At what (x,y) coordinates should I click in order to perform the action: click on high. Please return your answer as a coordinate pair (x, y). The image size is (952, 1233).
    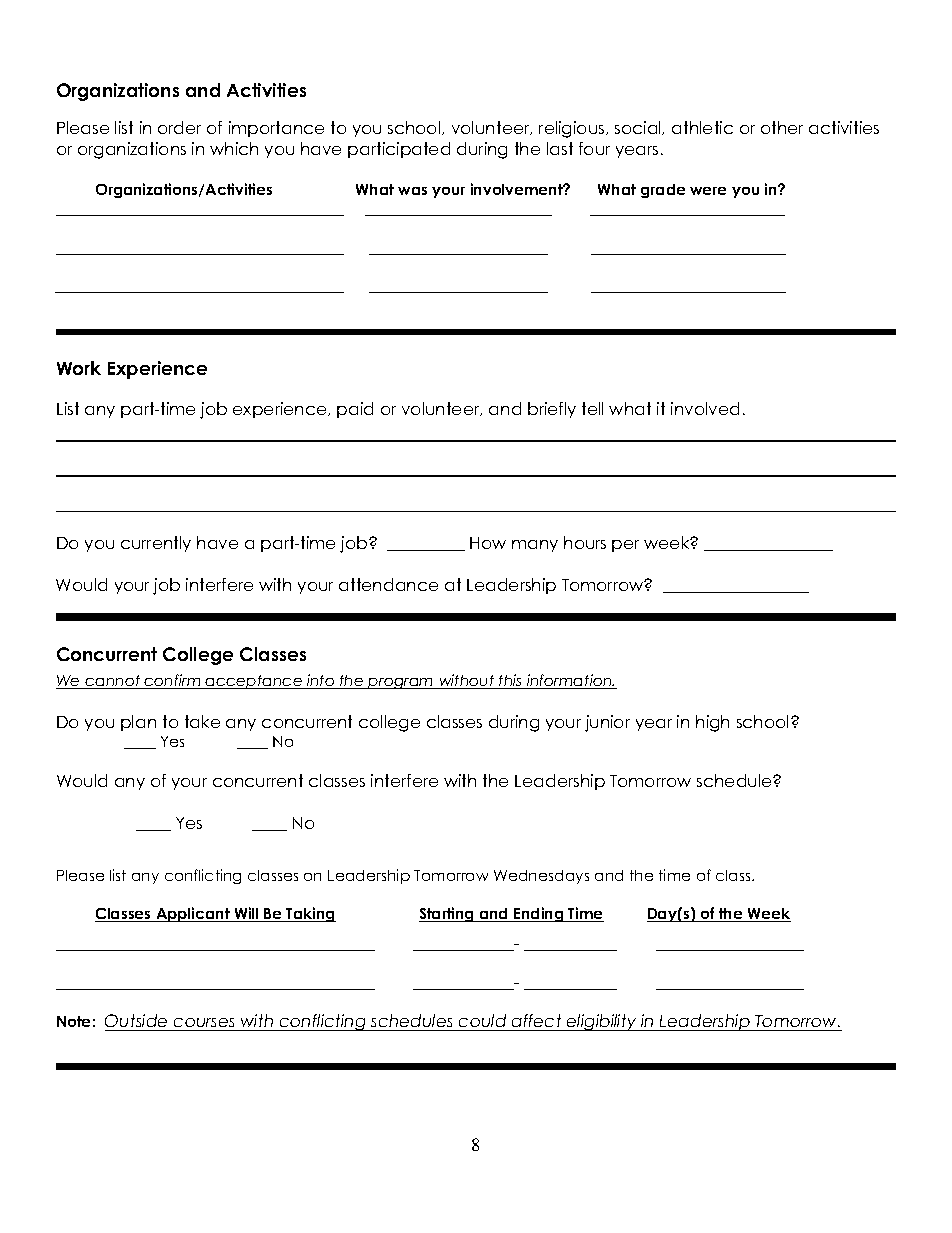
    Looking at the image, I should click on (712, 723).
